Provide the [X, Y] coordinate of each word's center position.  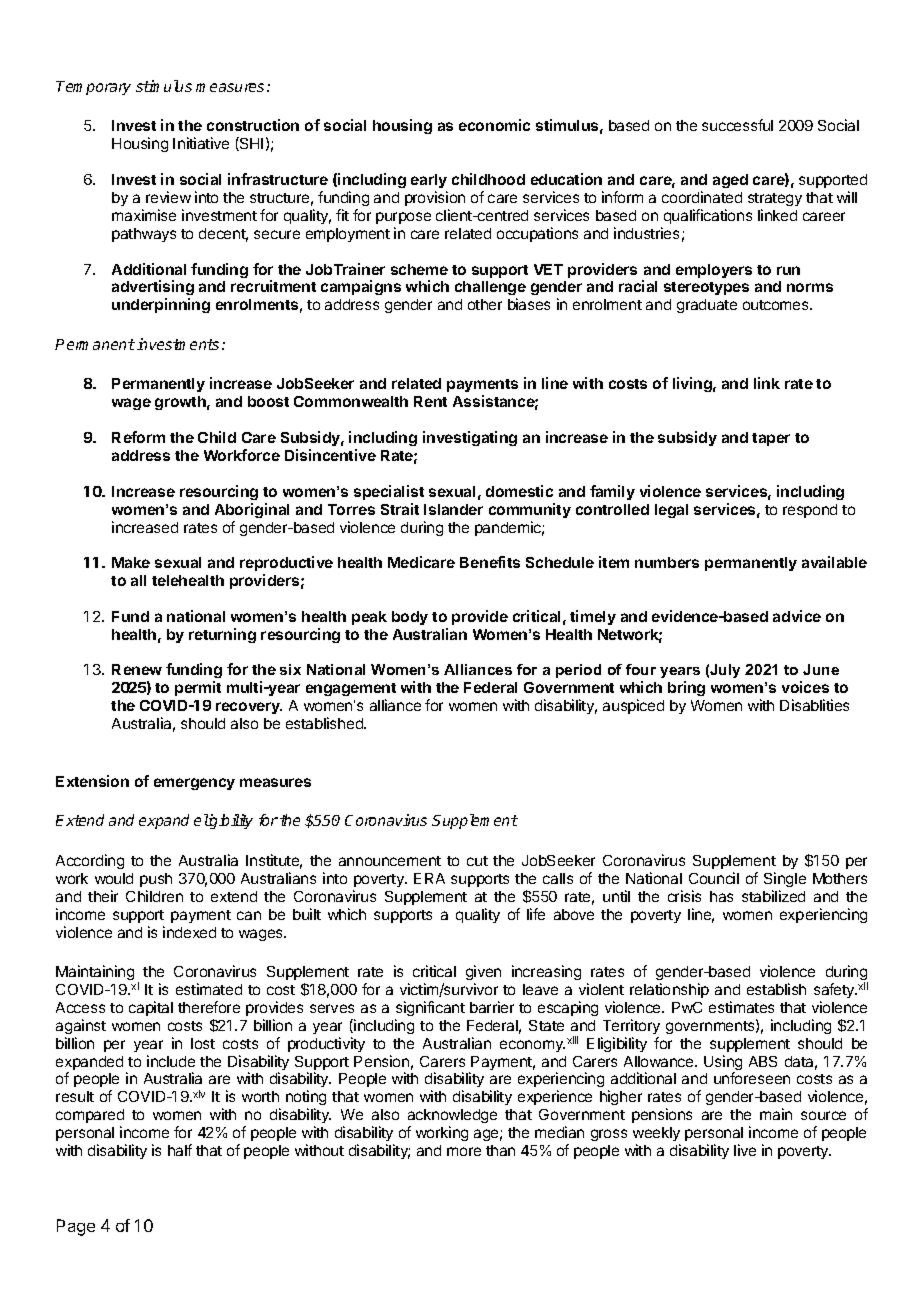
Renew [137, 669]
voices [805, 687]
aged [730, 181]
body [410, 618]
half [180, 1150]
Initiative [201, 143]
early [429, 181]
